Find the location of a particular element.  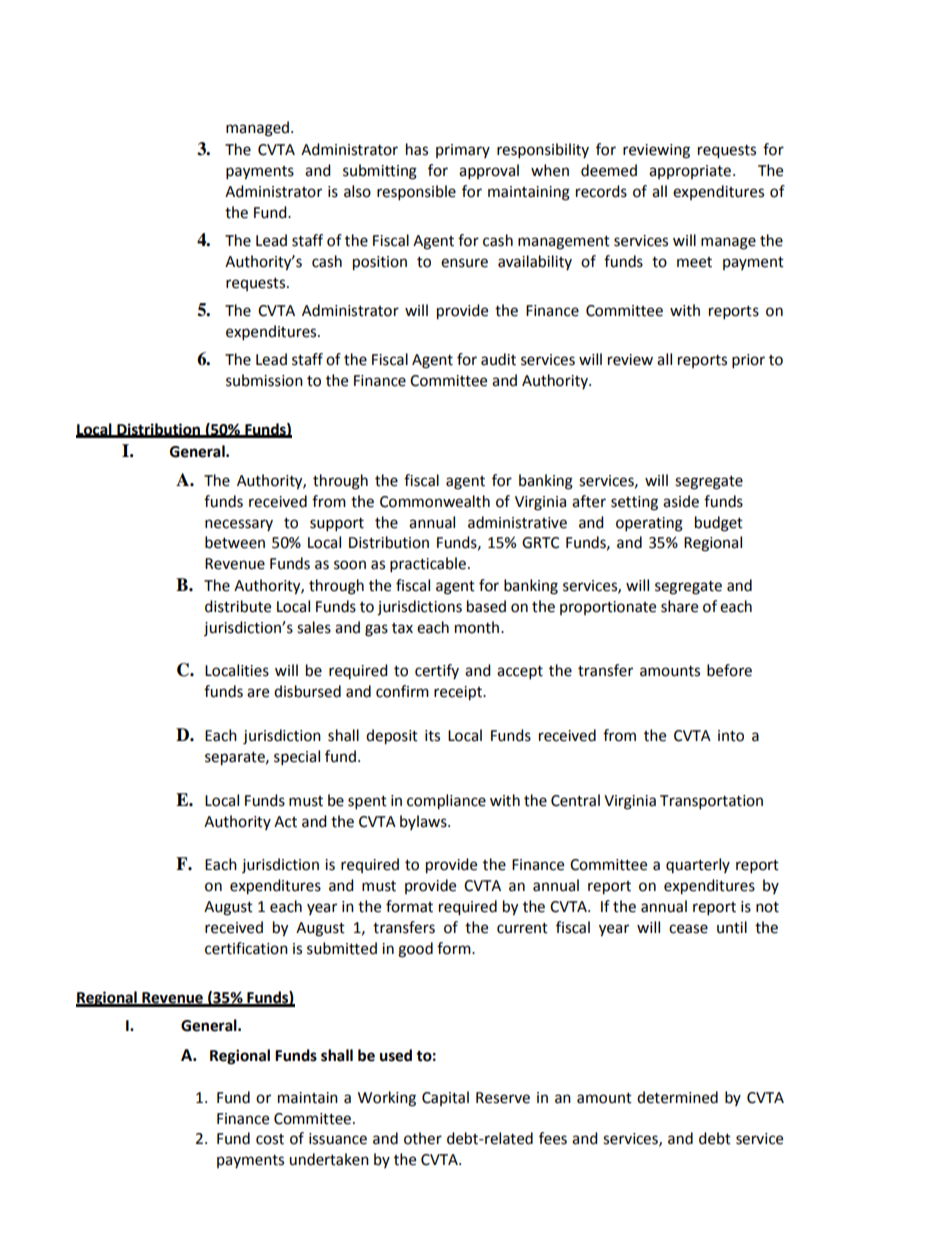

audit is located at coordinates (498, 359).
